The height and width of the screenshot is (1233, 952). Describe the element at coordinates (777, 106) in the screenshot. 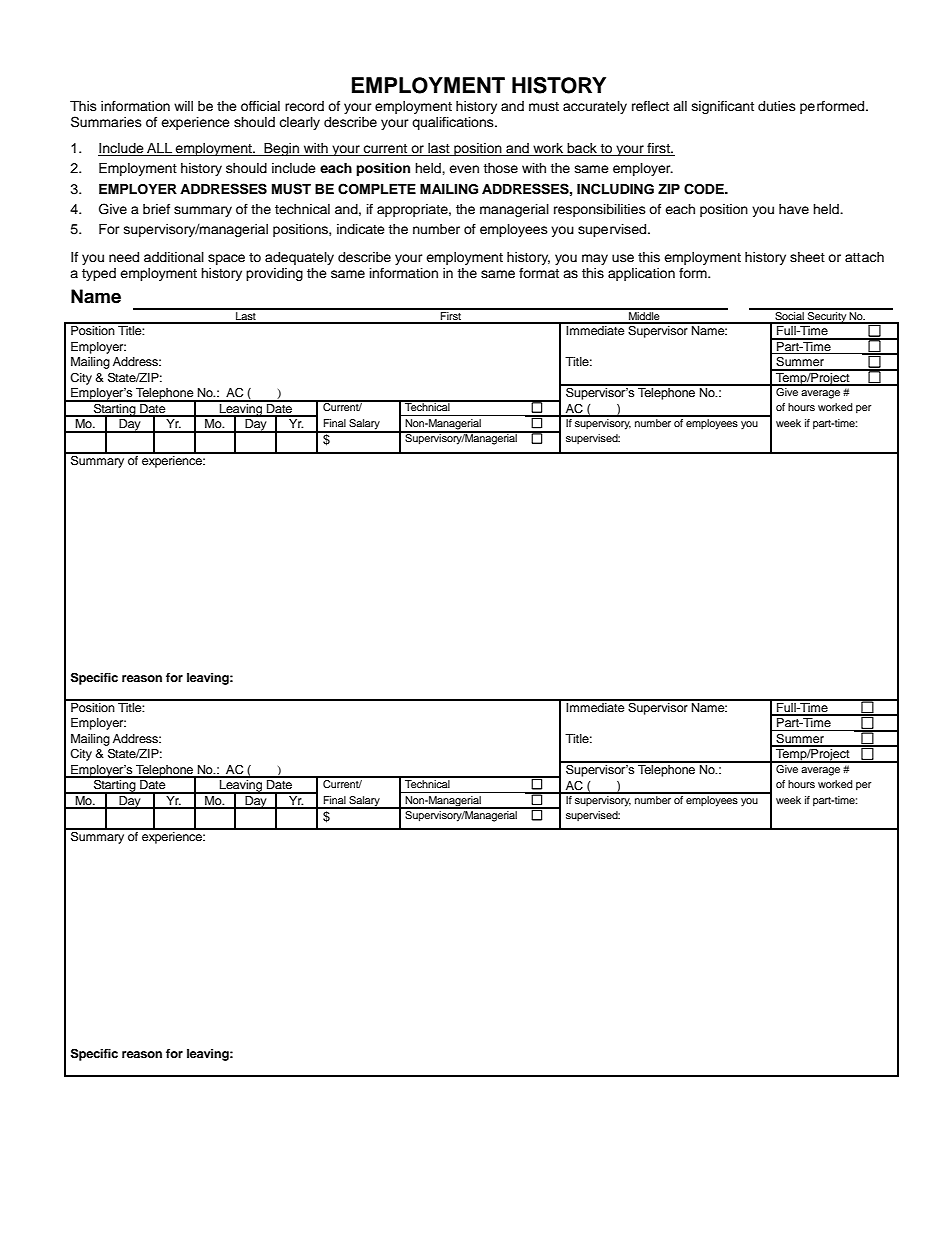

I see `duties` at that location.
